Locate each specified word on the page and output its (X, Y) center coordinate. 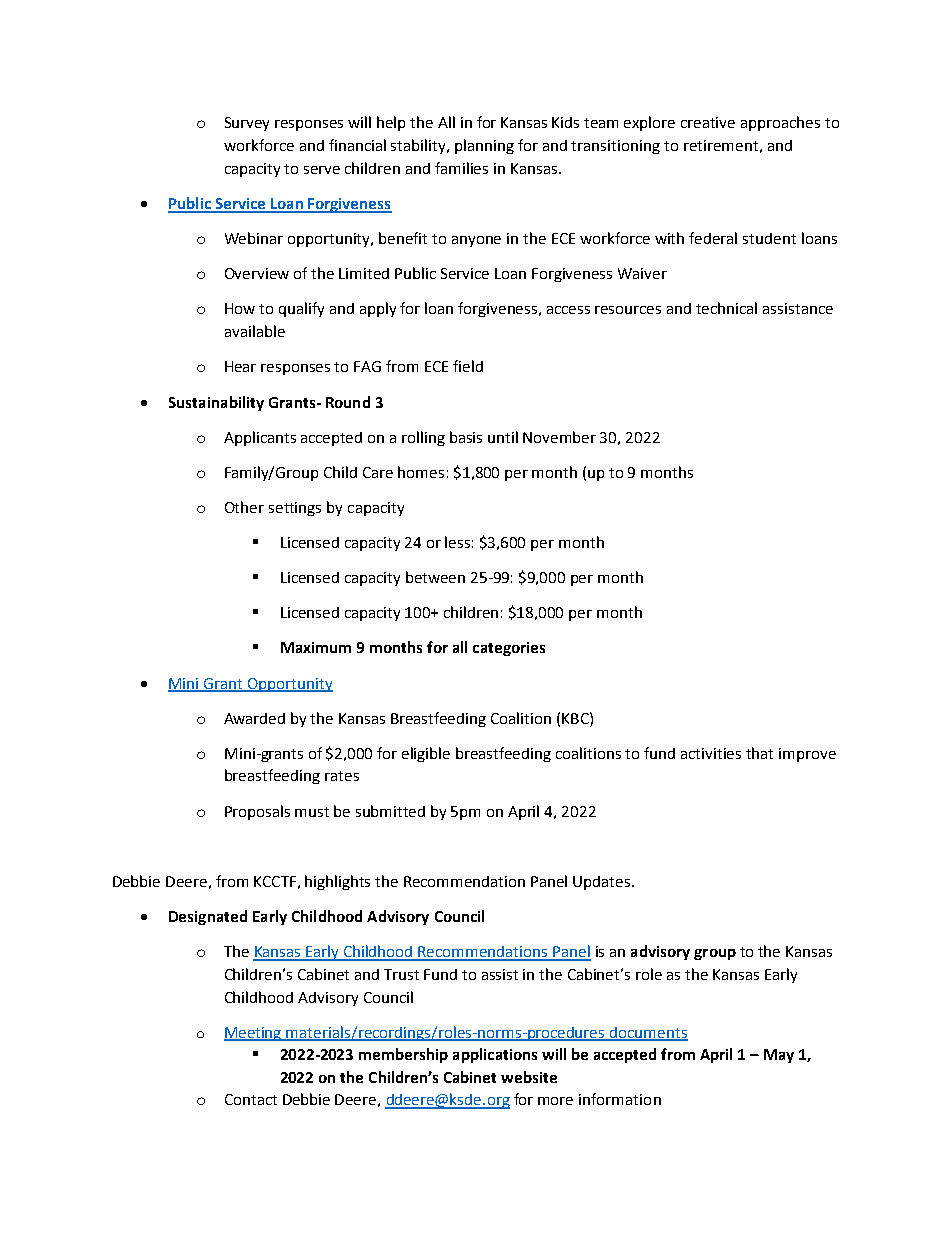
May (779, 1056)
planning (484, 146)
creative (708, 122)
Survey (247, 124)
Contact (251, 1099)
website (529, 1077)
